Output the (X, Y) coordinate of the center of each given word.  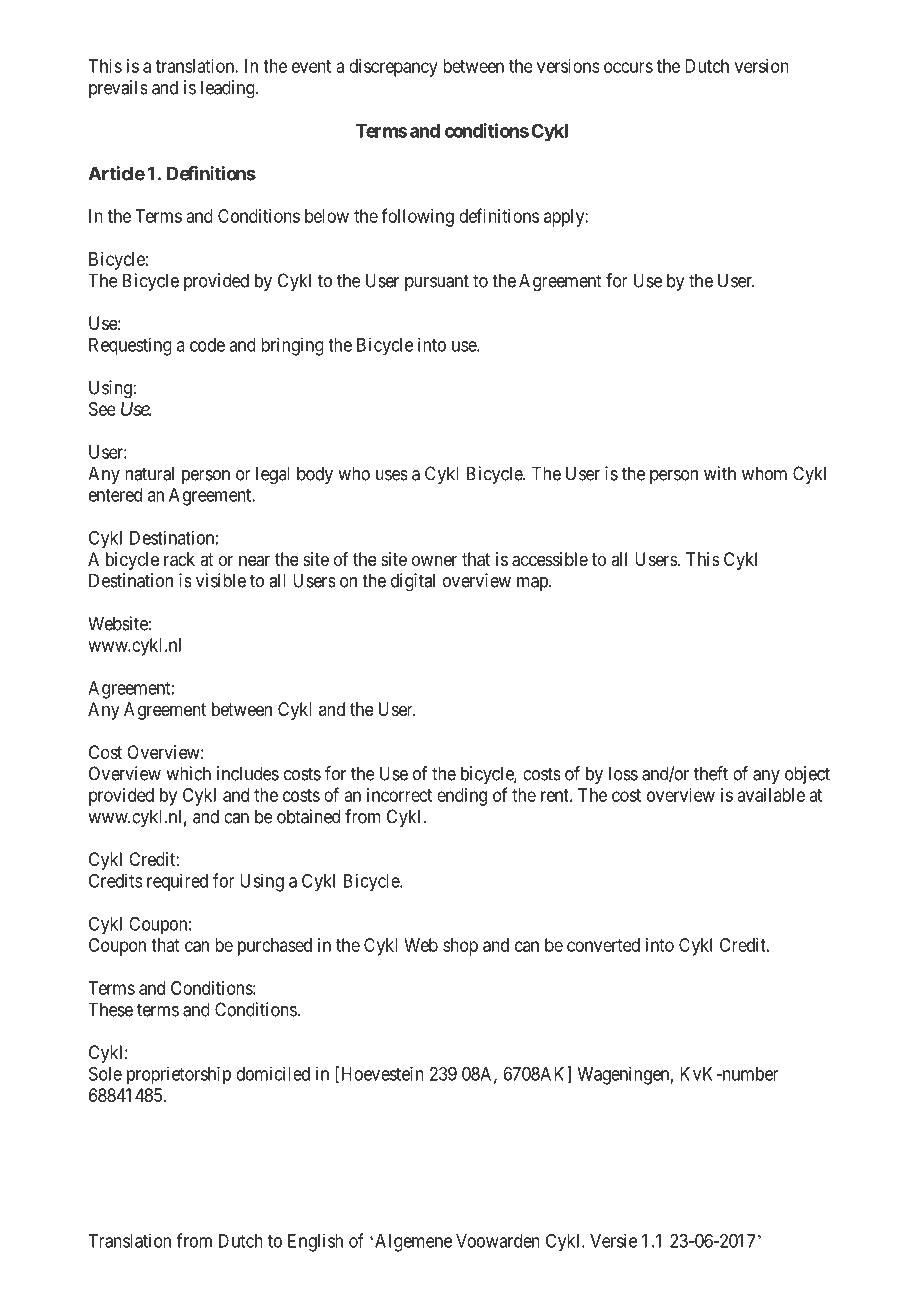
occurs (628, 67)
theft (711, 773)
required (177, 882)
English (315, 1242)
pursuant (437, 282)
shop (460, 947)
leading (229, 89)
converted (603, 945)
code (207, 345)
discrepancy (393, 68)
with (720, 473)
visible (221, 580)
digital (413, 582)
